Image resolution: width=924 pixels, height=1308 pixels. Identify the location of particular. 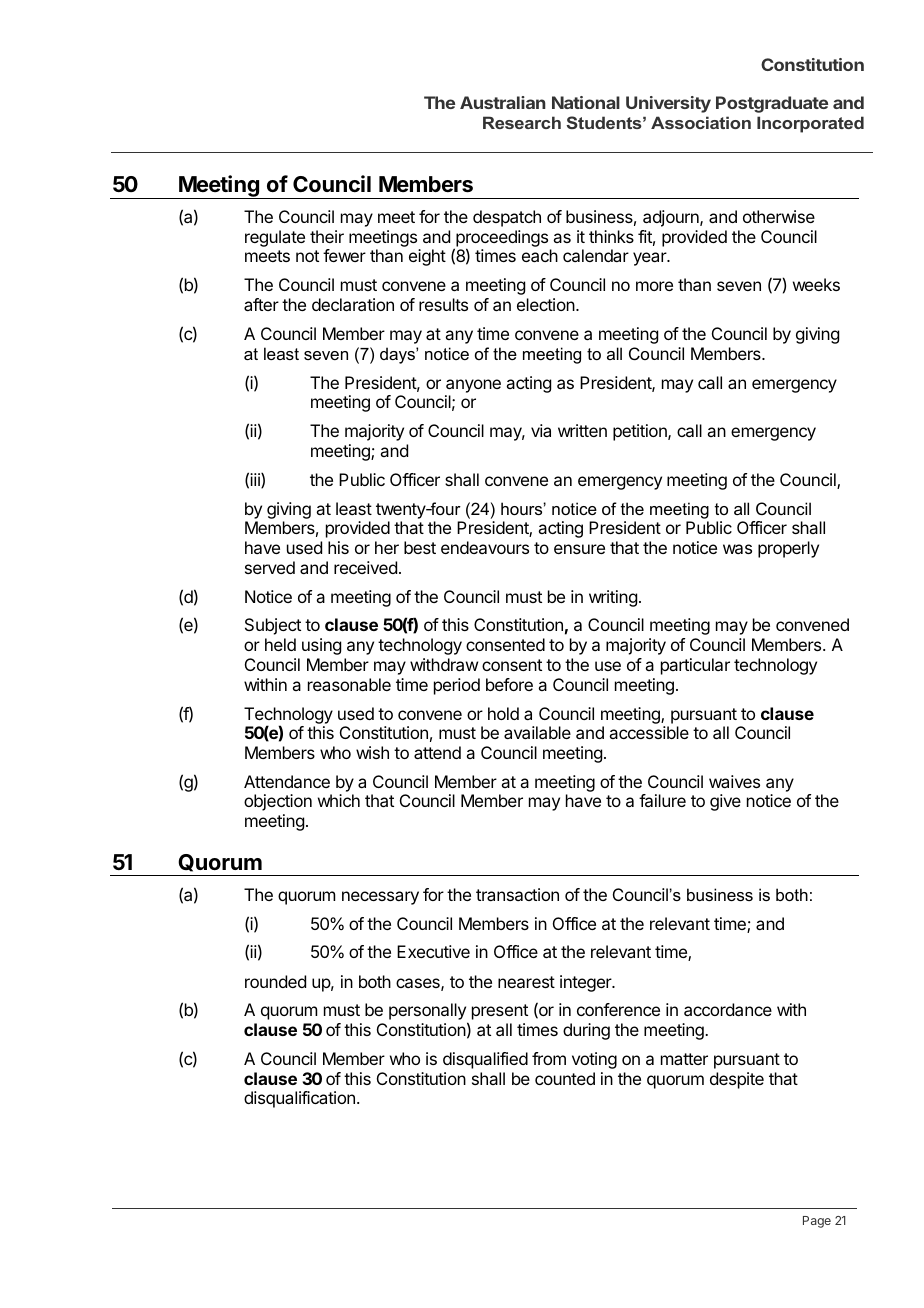
(695, 666).
